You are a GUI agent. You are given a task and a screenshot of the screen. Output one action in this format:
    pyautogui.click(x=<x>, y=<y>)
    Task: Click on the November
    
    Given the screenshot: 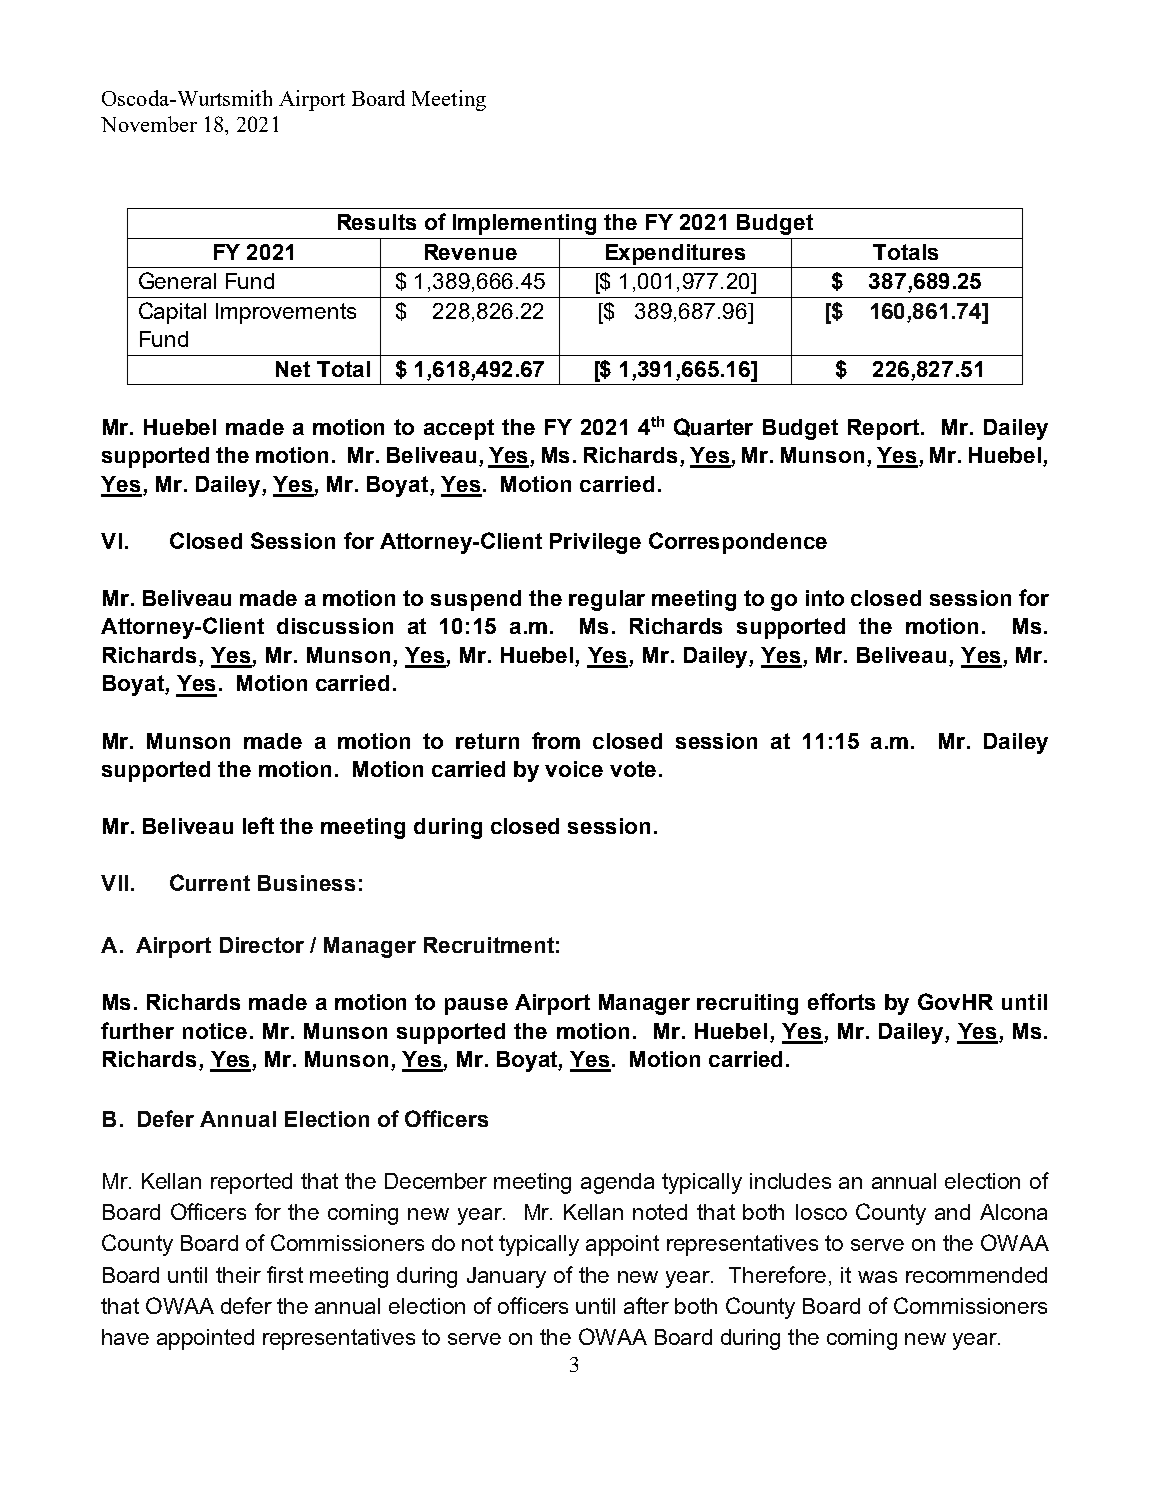 What is the action you would take?
    pyautogui.click(x=149, y=124)
